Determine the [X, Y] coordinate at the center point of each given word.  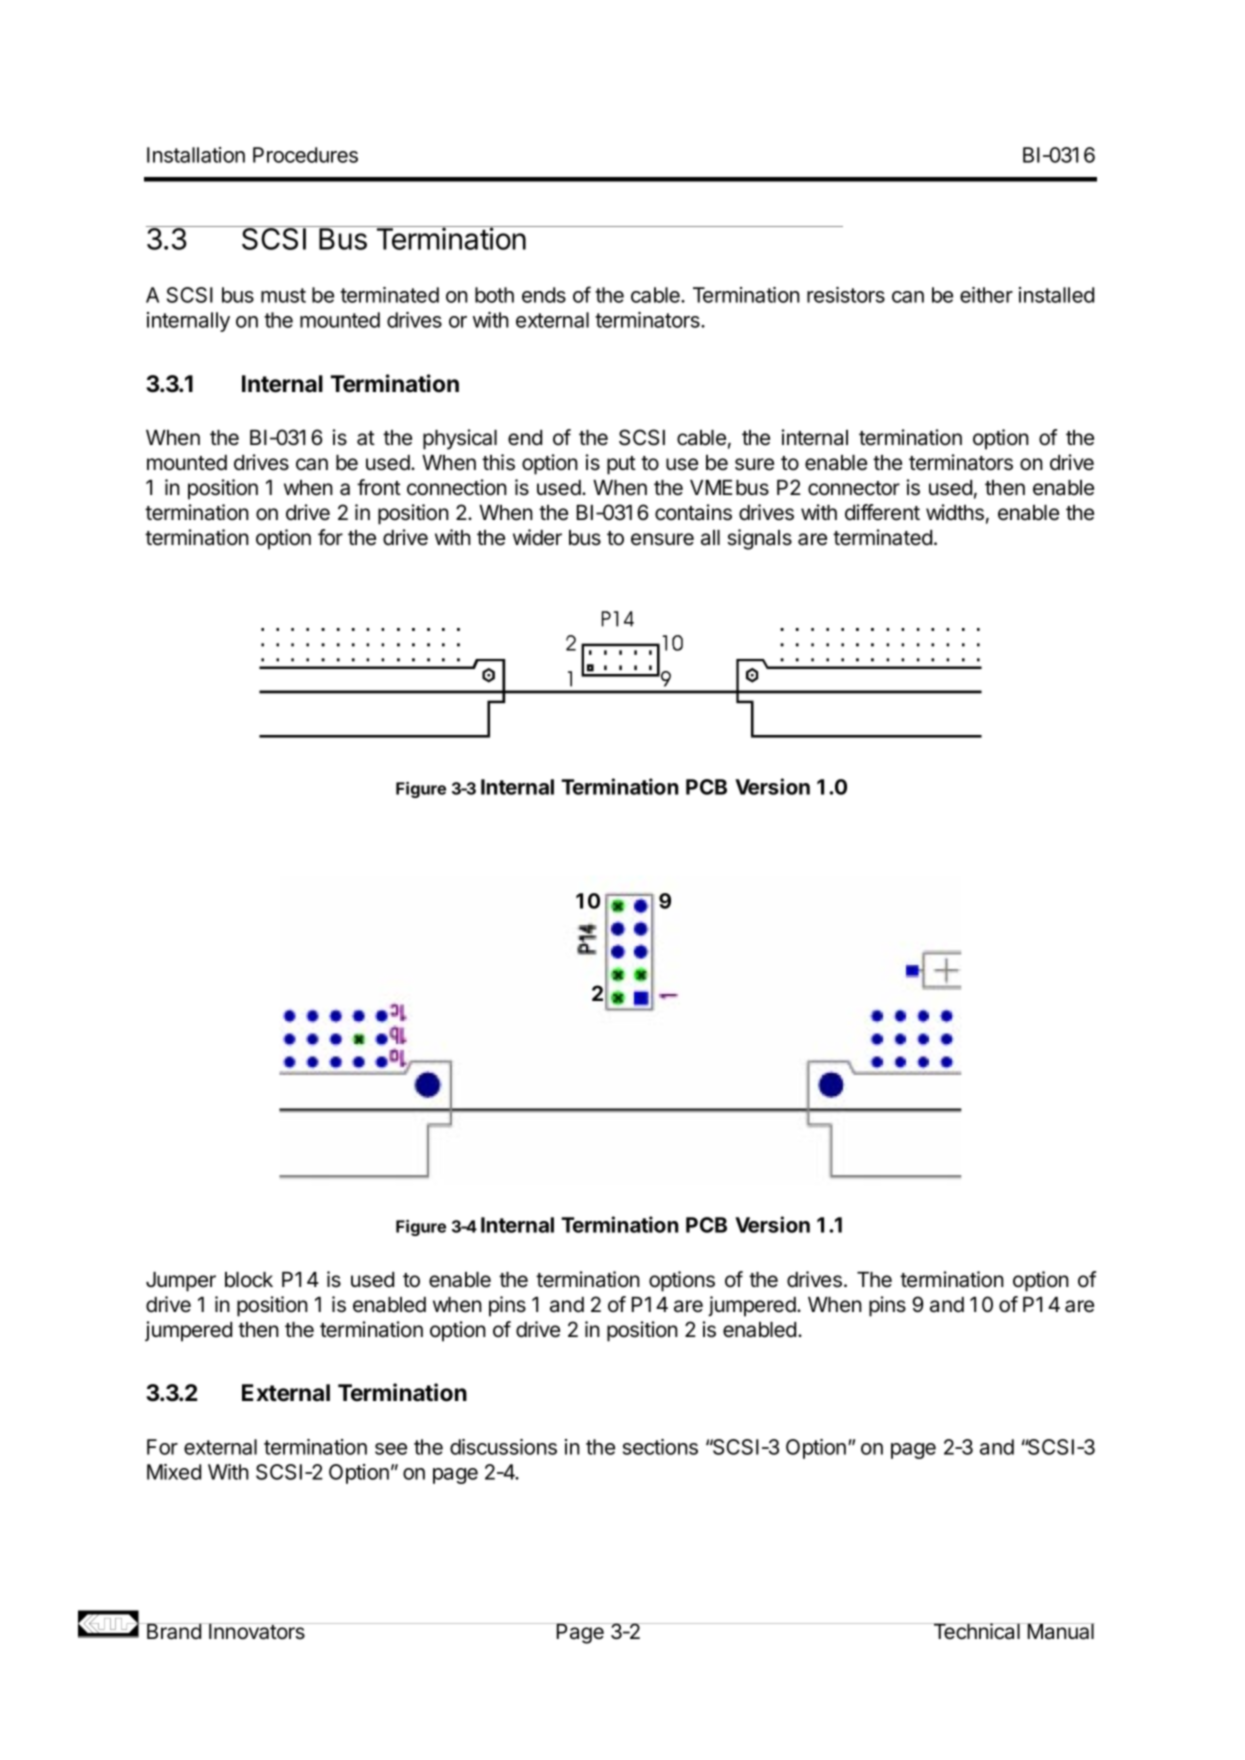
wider [537, 537]
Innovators [257, 1631]
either [986, 295]
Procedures [305, 155]
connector [854, 488]
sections [660, 1447]
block [249, 1280]
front [379, 487]
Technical [976, 1631]
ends [544, 295]
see [391, 1449]
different [882, 512]
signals [759, 539]
